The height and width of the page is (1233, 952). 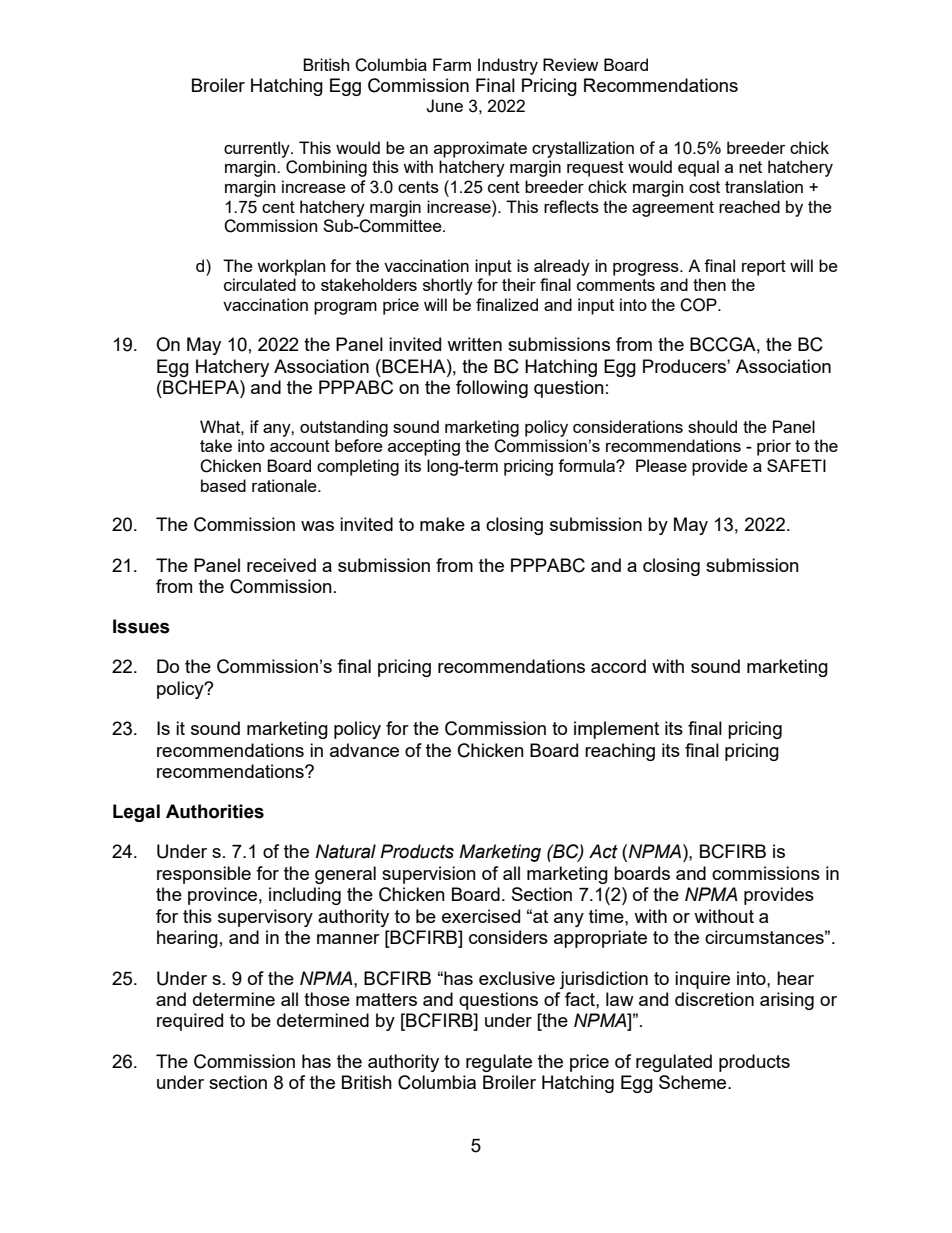 I want to click on Please, so click(x=661, y=465).
